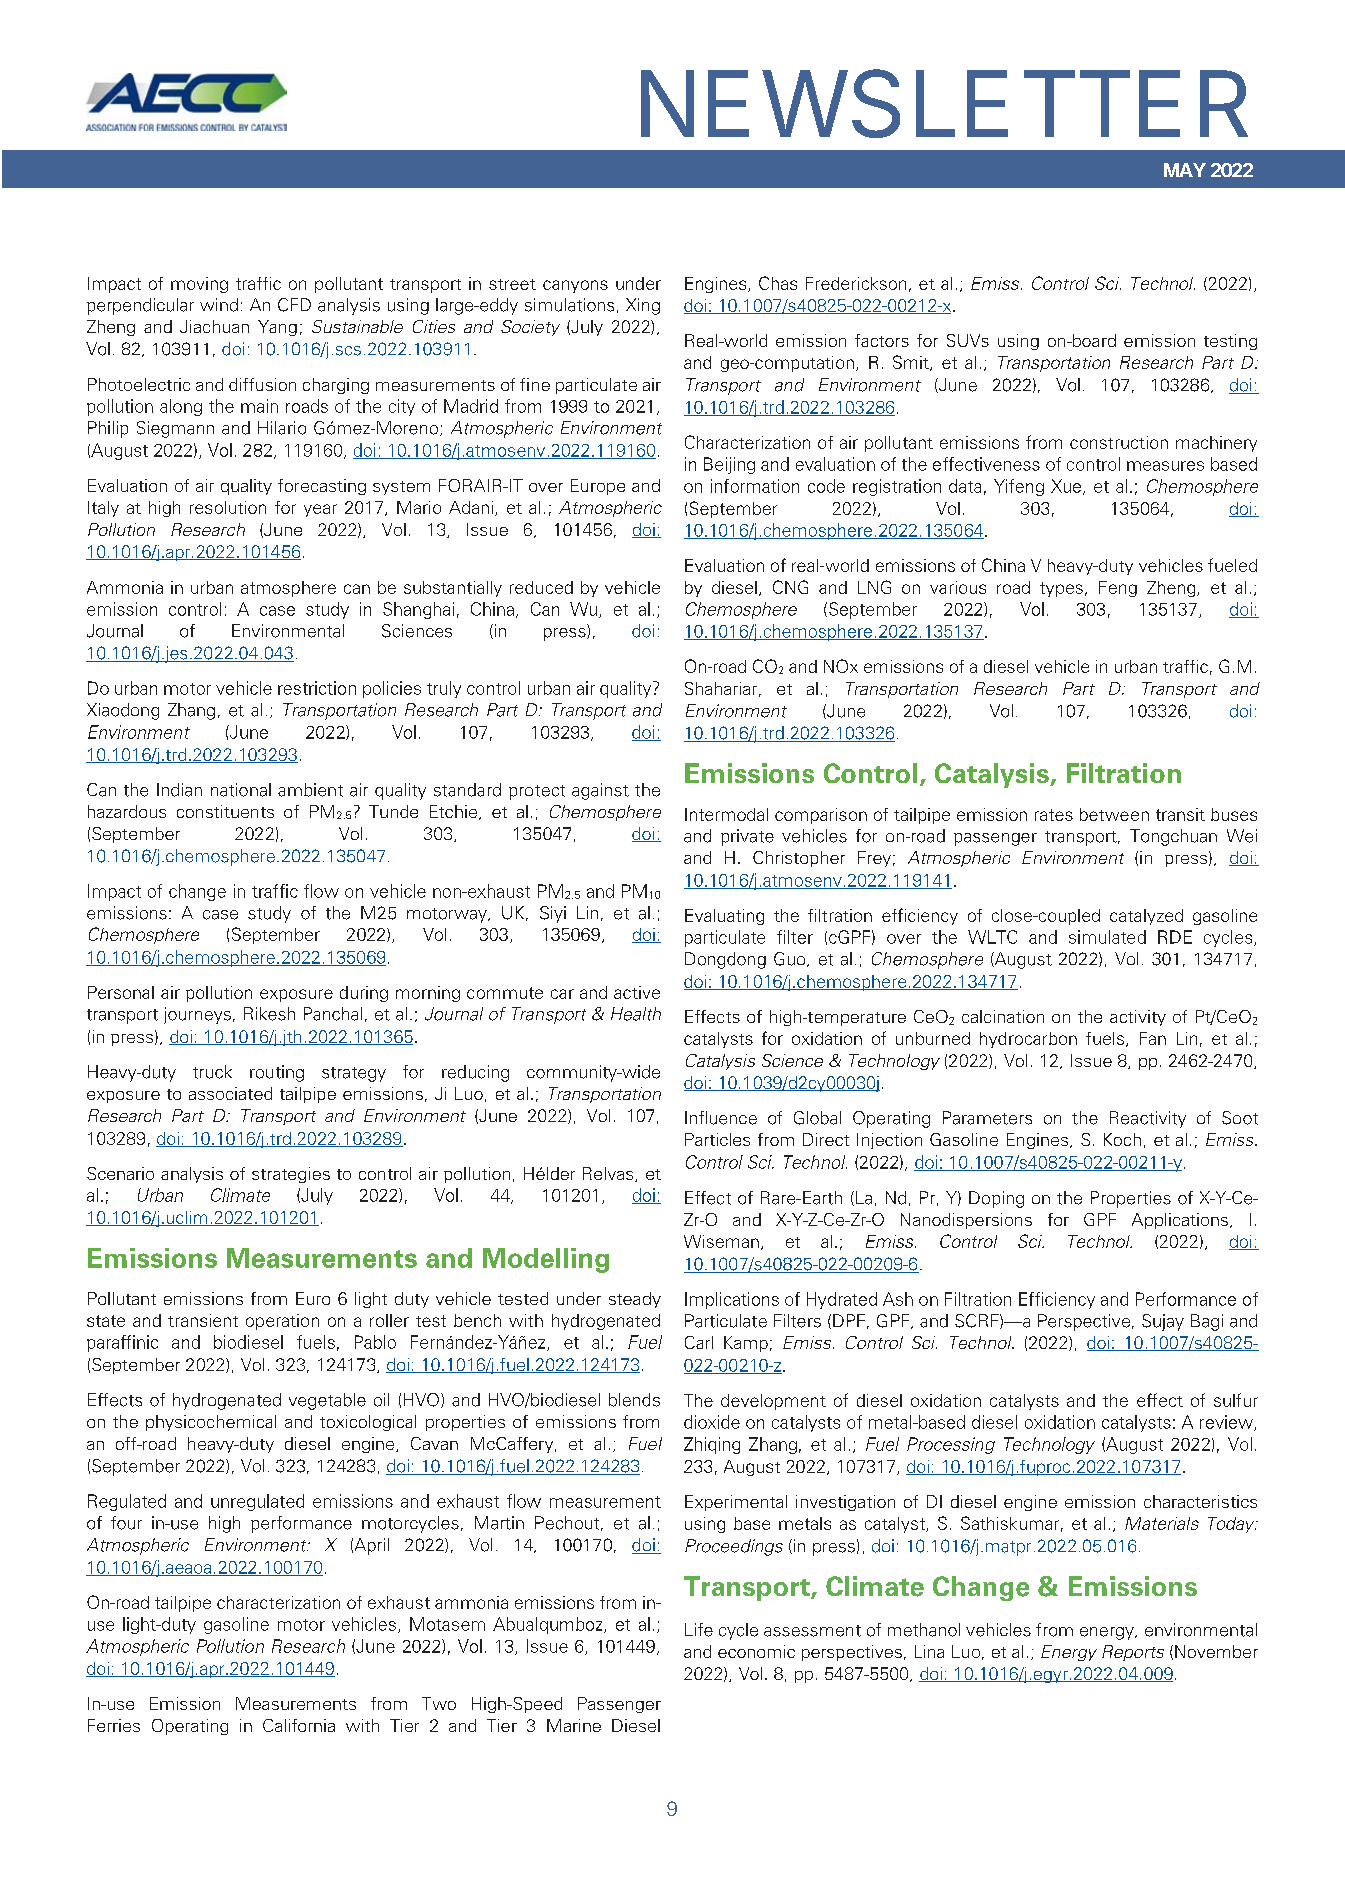 The image size is (1345, 1902). Describe the element at coordinates (203, 1320) in the screenshot. I see `transient` at that location.
